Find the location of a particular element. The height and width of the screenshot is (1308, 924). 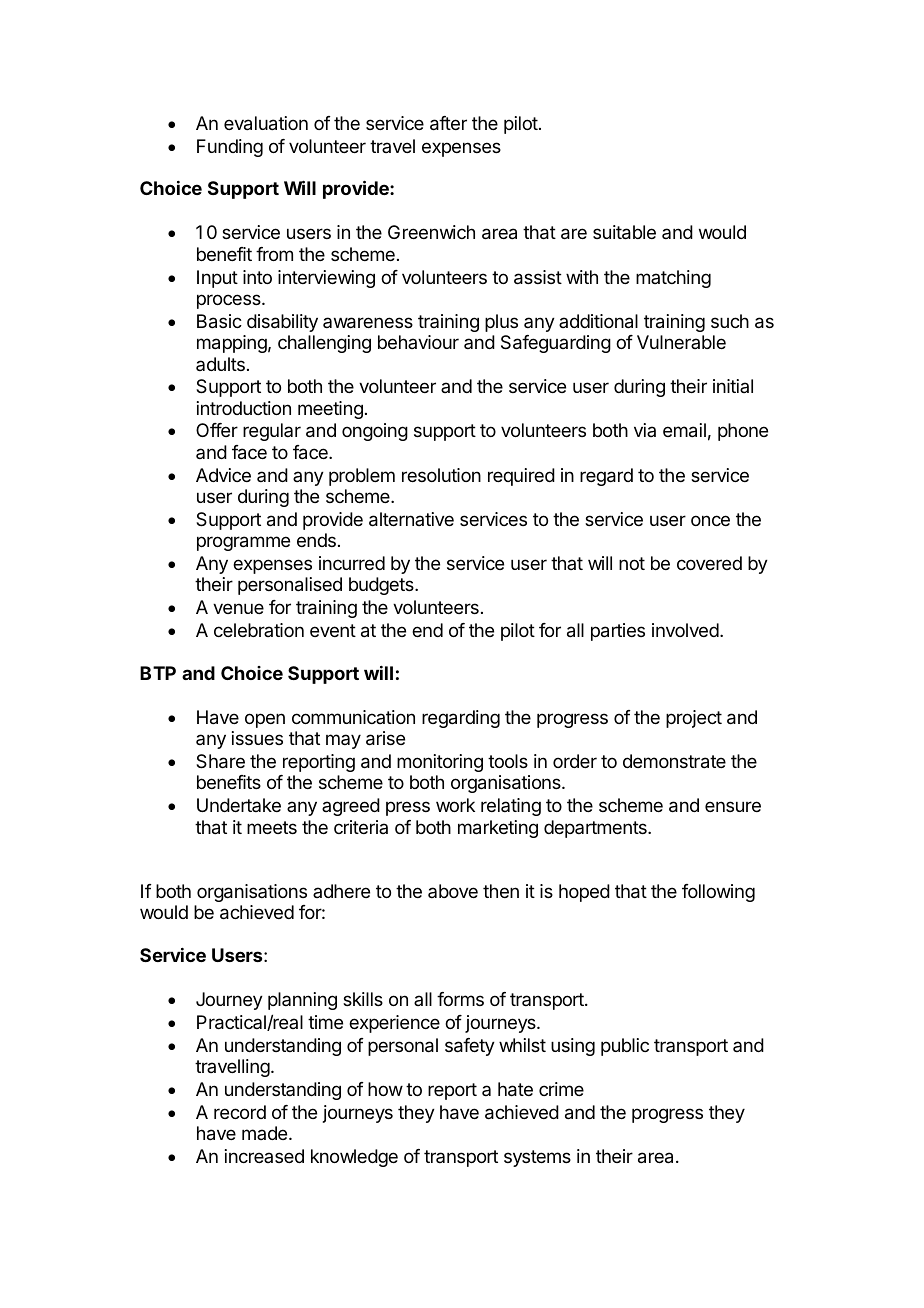

evaluation is located at coordinates (266, 123).
